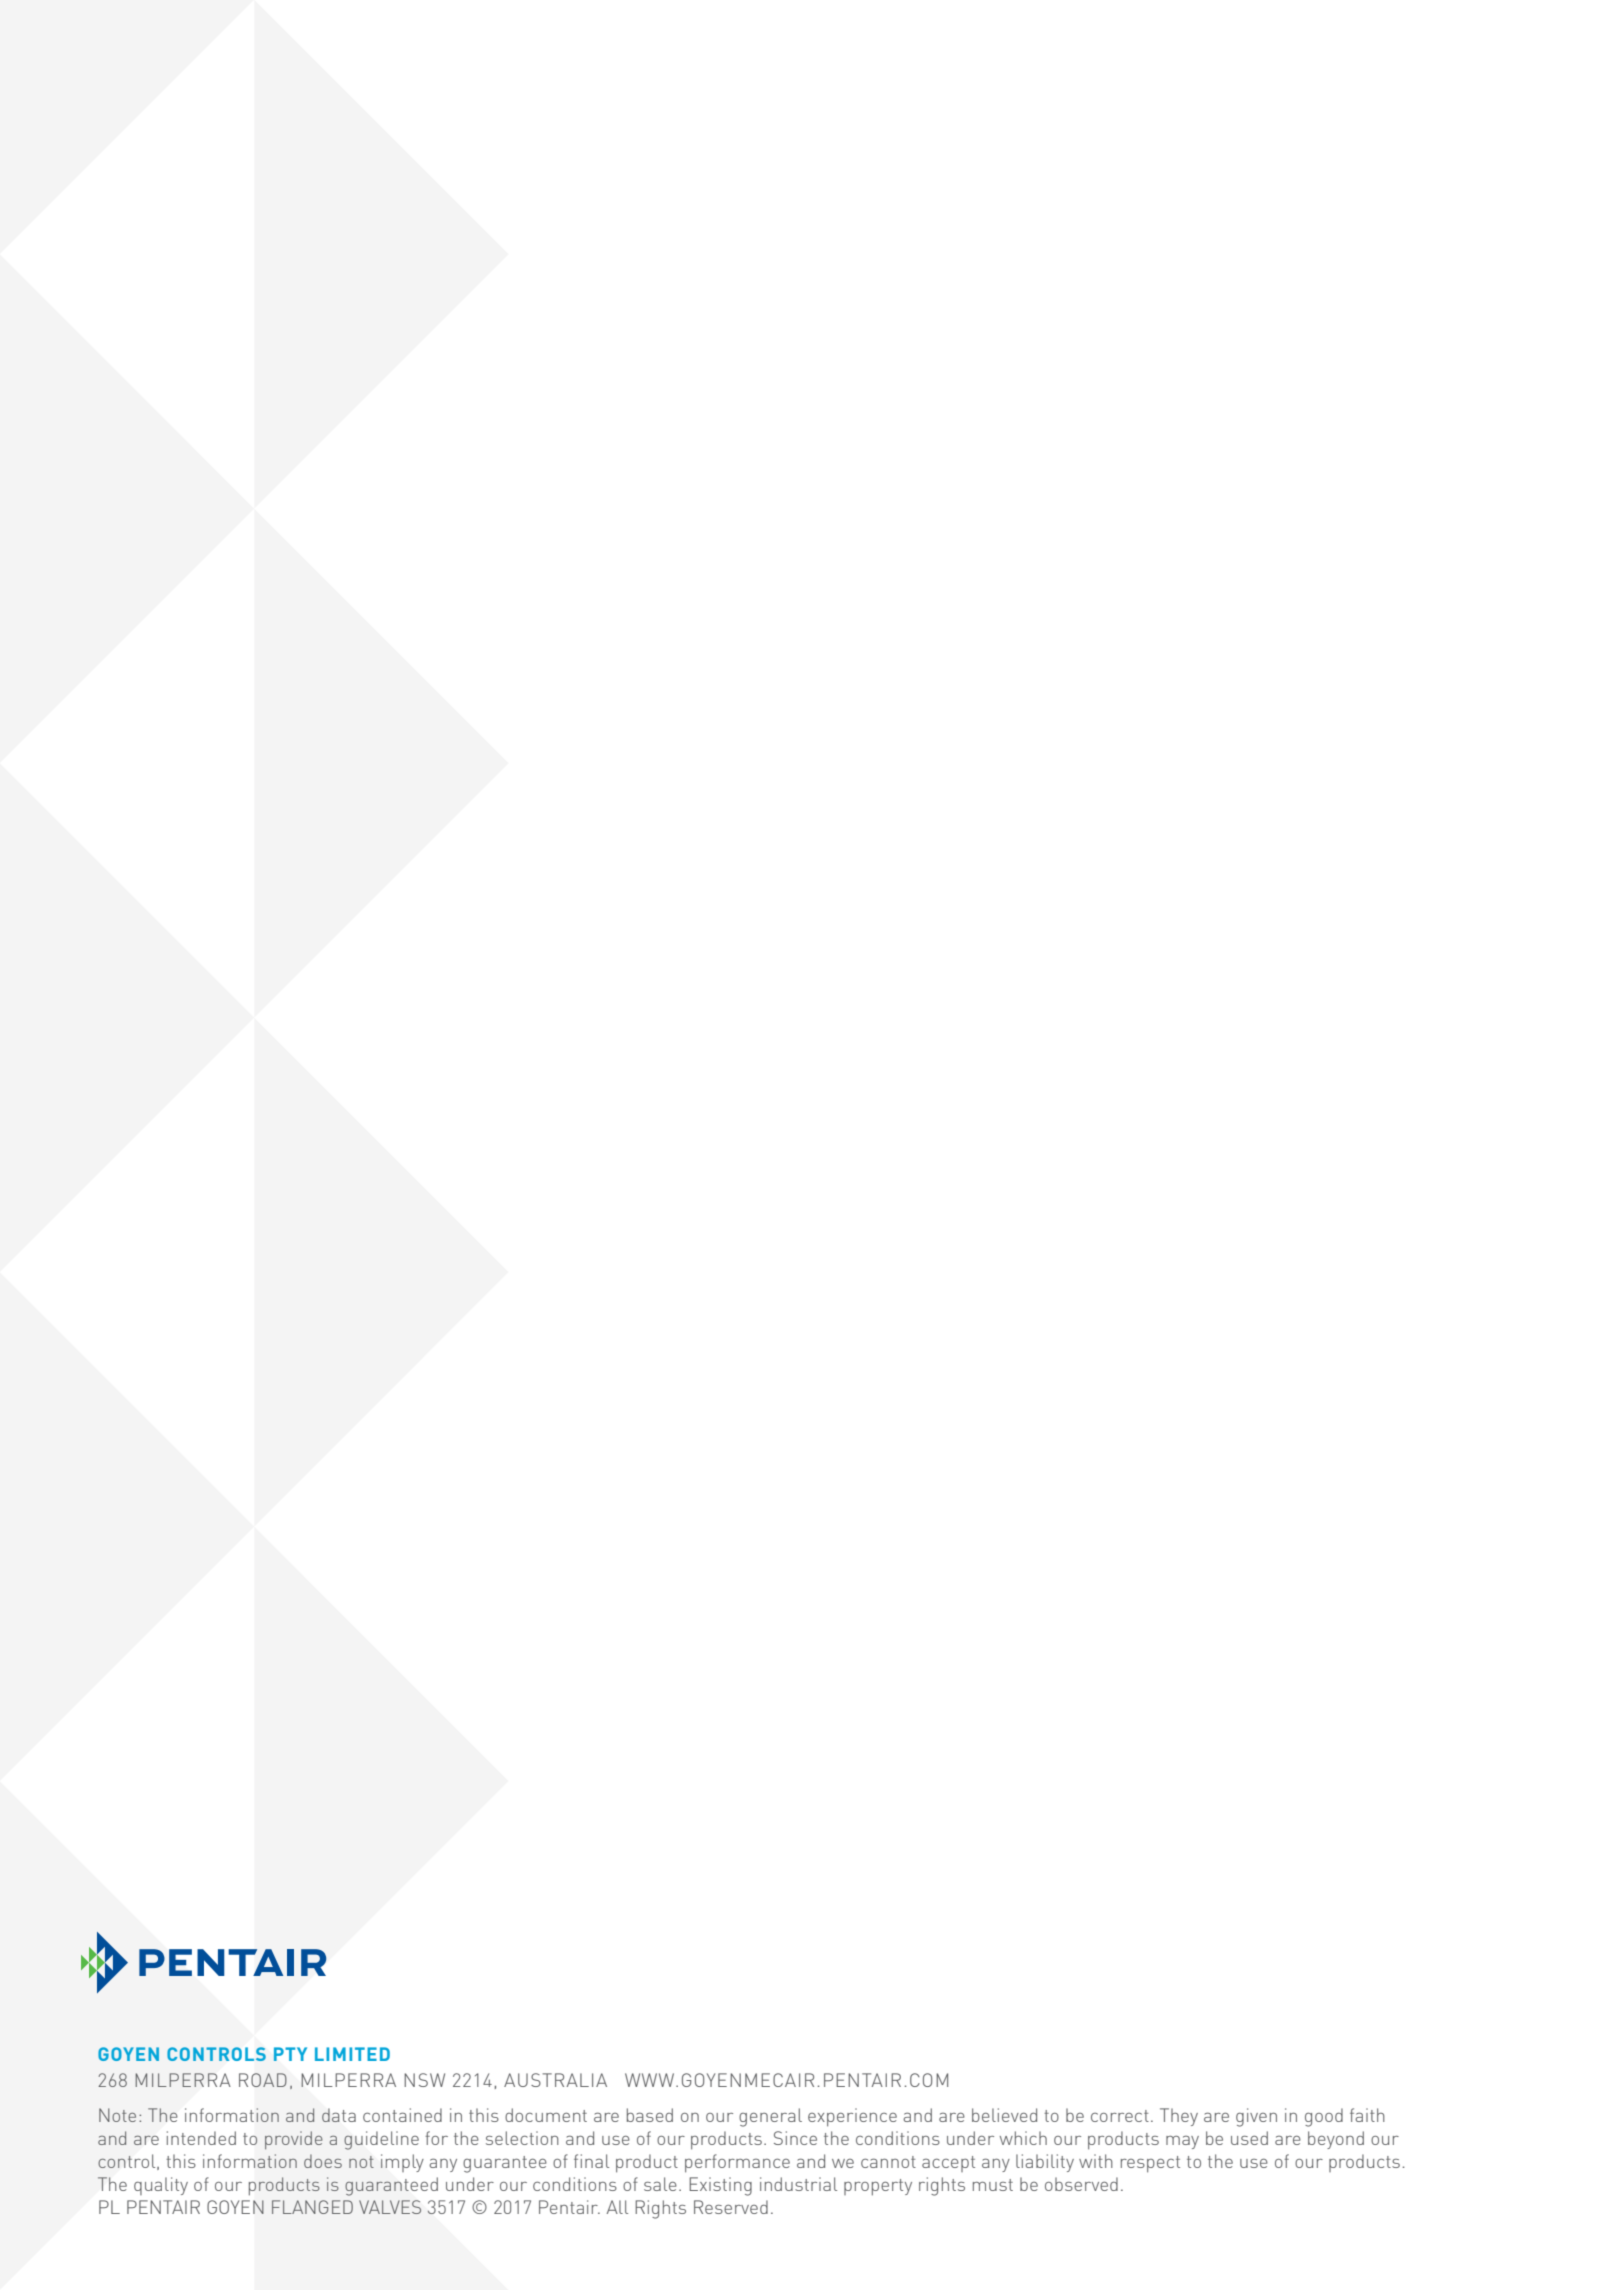  Describe the element at coordinates (555, 2080) in the screenshot. I see `AUSTRALIA` at that location.
